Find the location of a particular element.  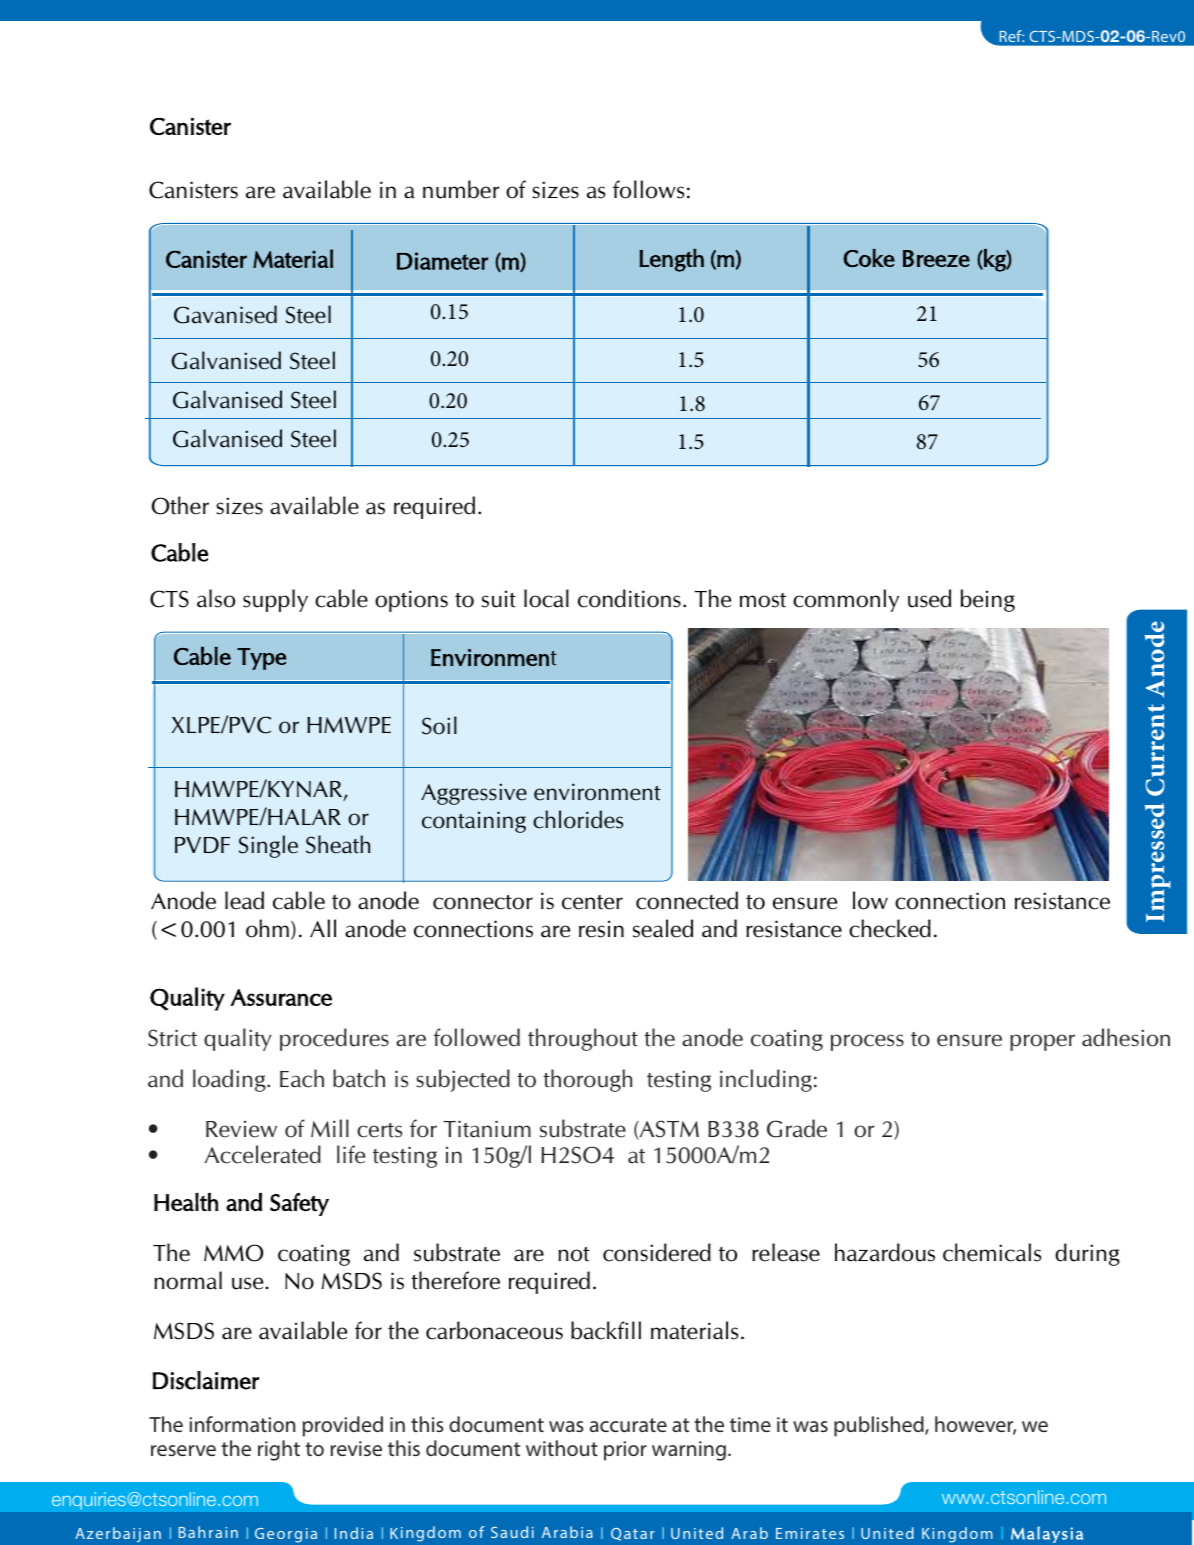

Diameter is located at coordinates (442, 261).
